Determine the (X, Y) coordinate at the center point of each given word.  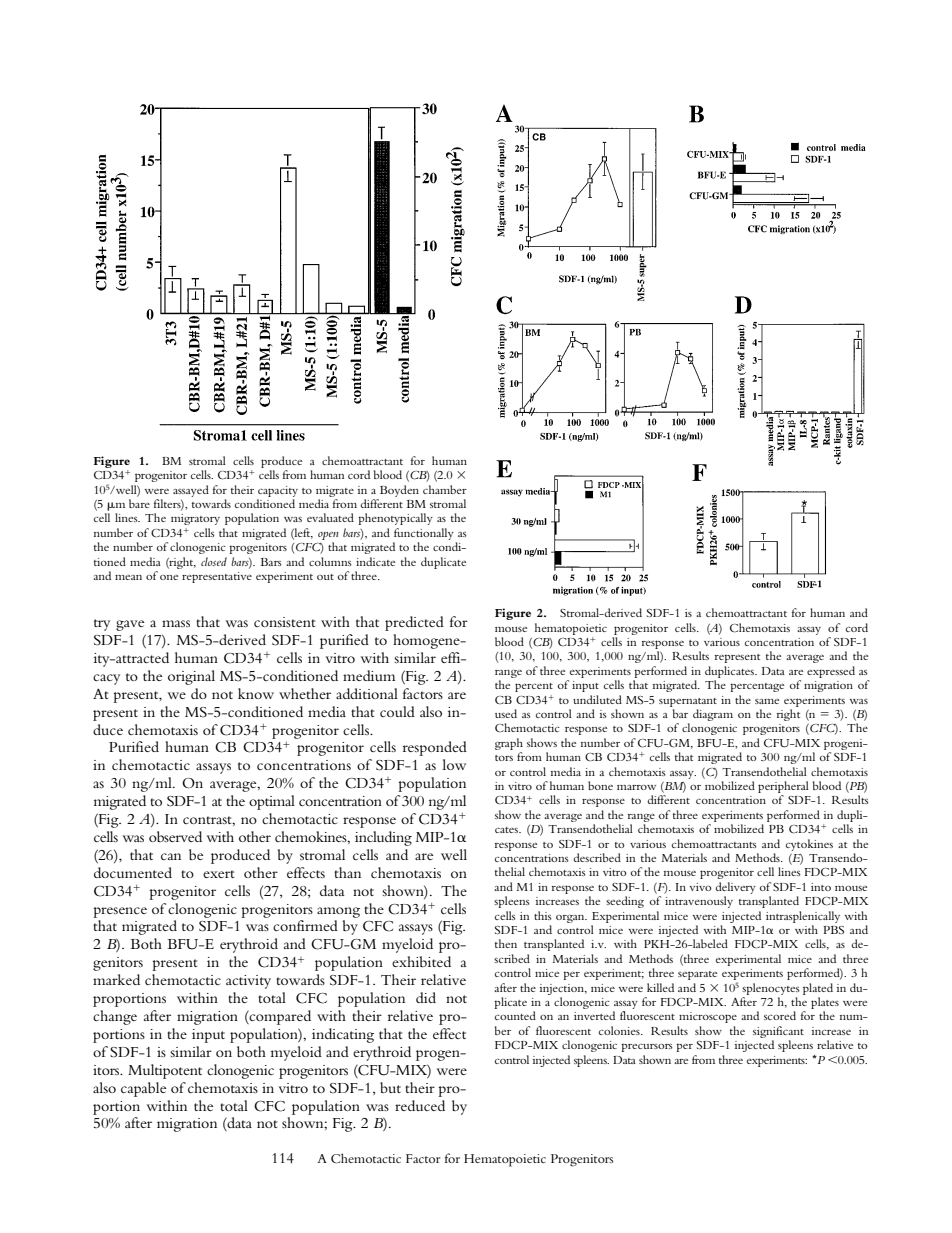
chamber (445, 489)
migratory (195, 519)
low (454, 764)
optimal (272, 802)
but (390, 1087)
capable (143, 1089)
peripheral (783, 788)
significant (778, 1032)
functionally (424, 534)
